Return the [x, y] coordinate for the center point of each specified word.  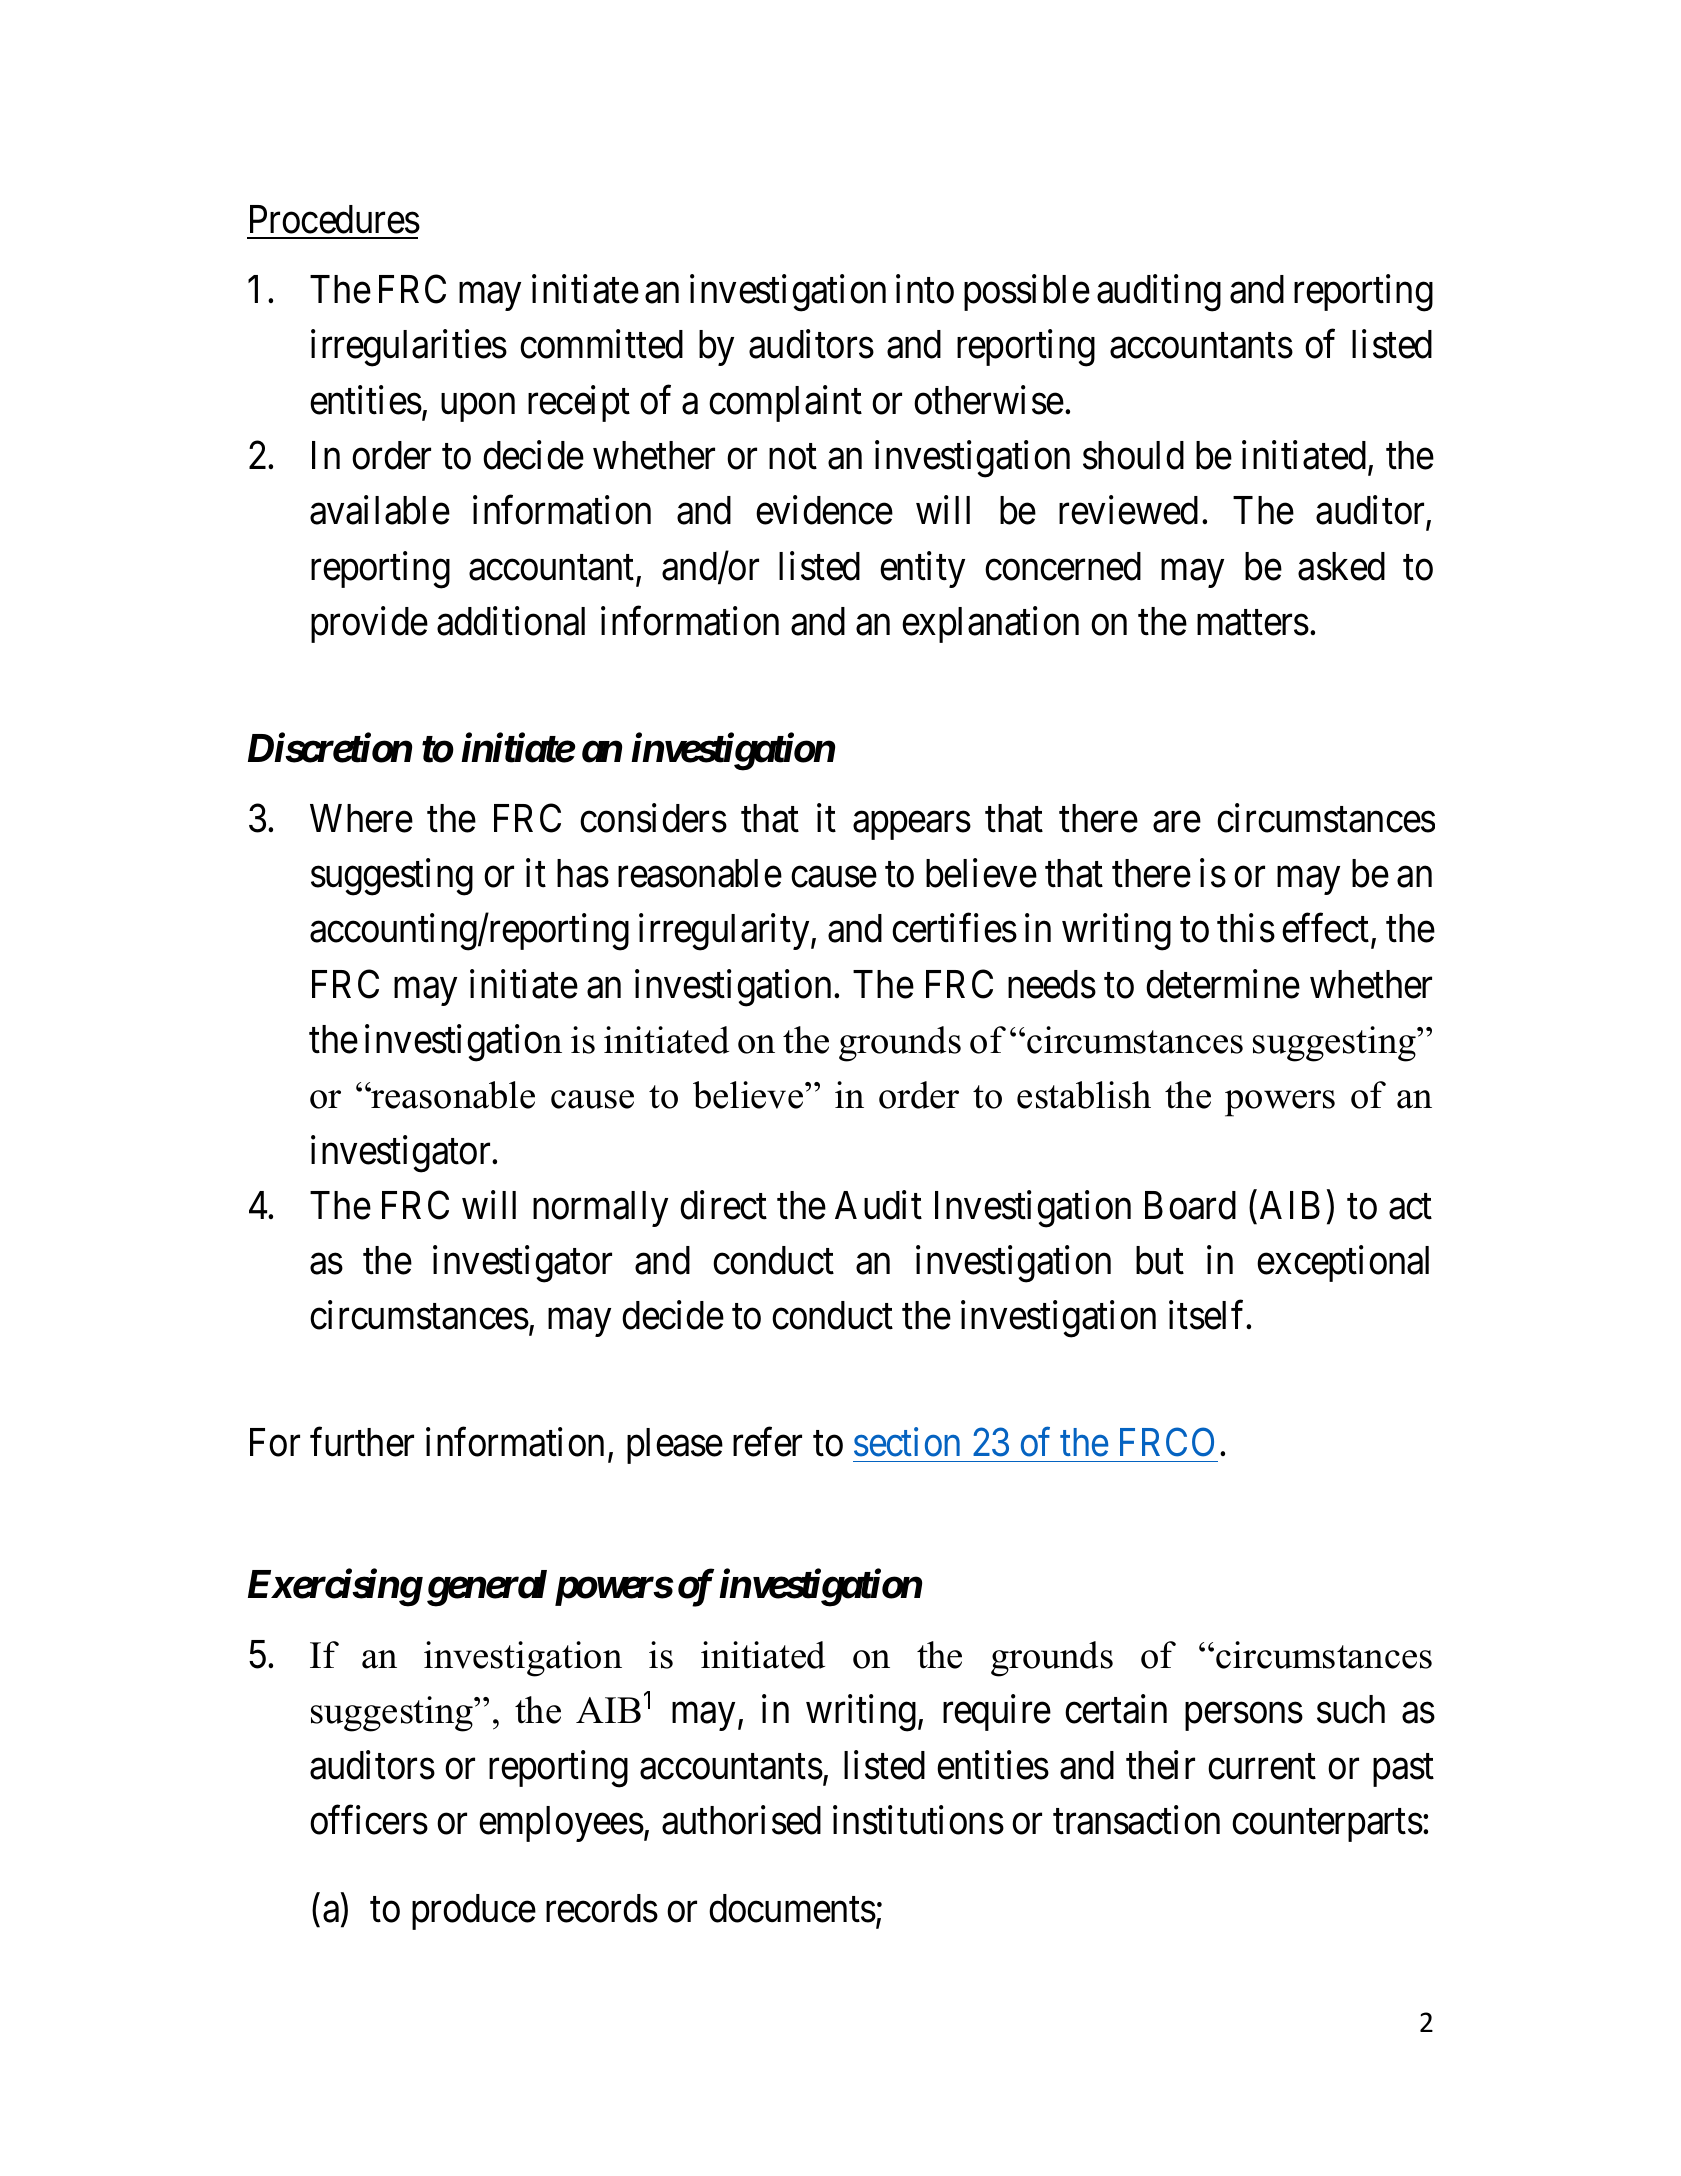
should [1133, 455]
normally [600, 1209]
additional [511, 621]
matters [1253, 623]
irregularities [409, 348]
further [362, 1442]
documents [792, 1908]
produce [474, 1912]
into [925, 289]
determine [1223, 984]
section [907, 1442]
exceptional [1343, 1264]
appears [912, 826]
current [1262, 1767]
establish [1084, 1095]
